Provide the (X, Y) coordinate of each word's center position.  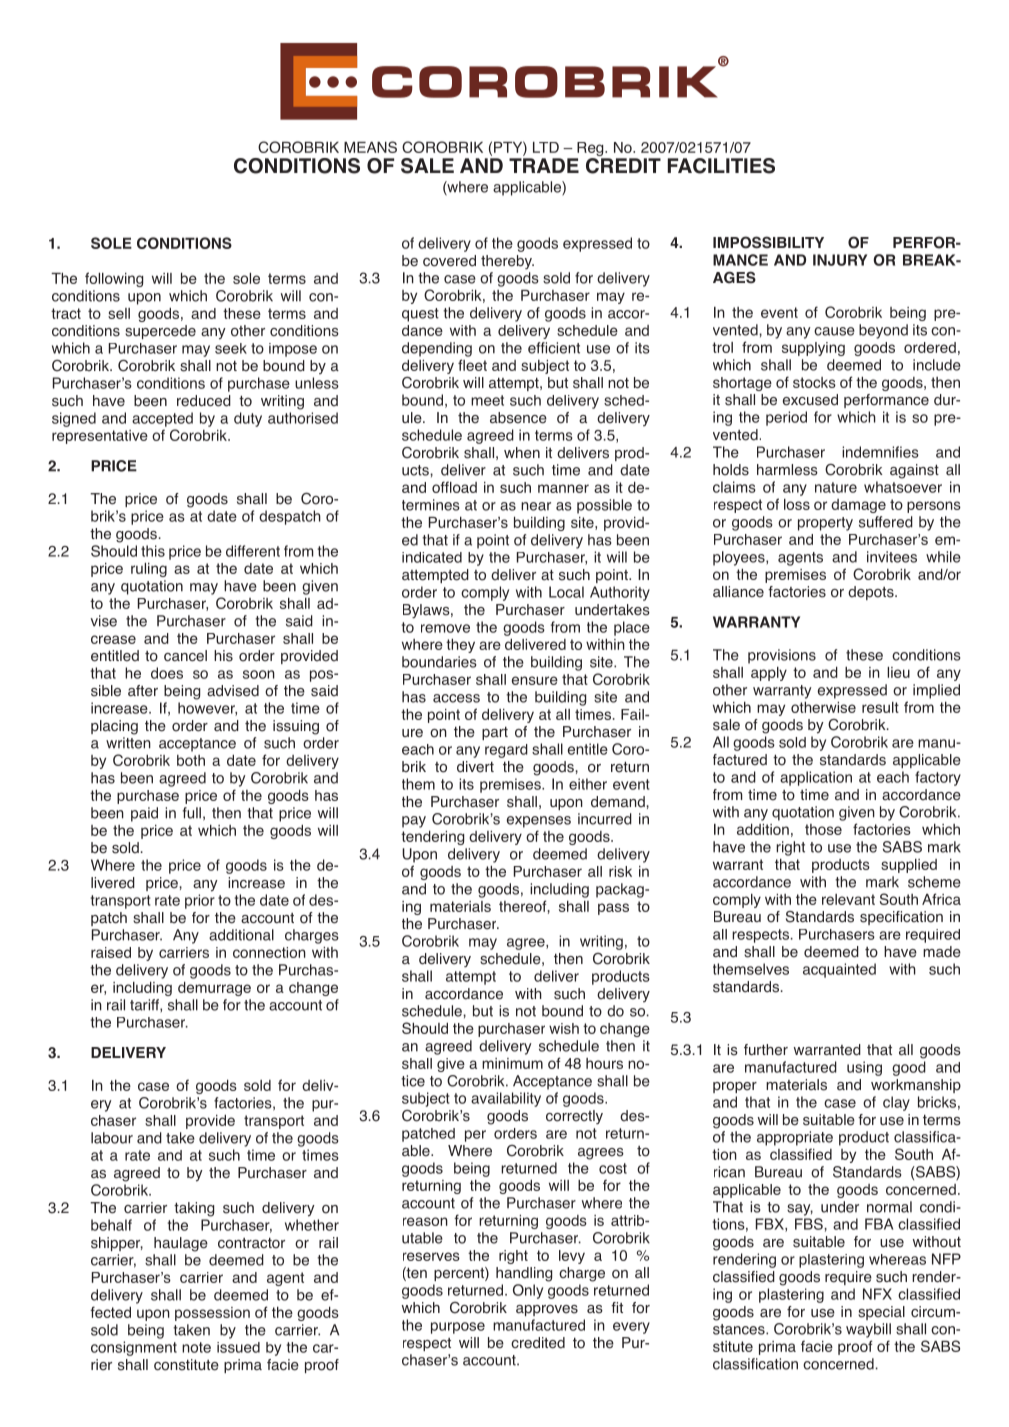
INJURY (840, 260)
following (114, 279)
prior (200, 901)
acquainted (839, 970)
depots (872, 593)
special (881, 1313)
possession (212, 1314)
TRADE (544, 165)
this (153, 551)
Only (528, 1291)
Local (566, 592)
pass (613, 909)
